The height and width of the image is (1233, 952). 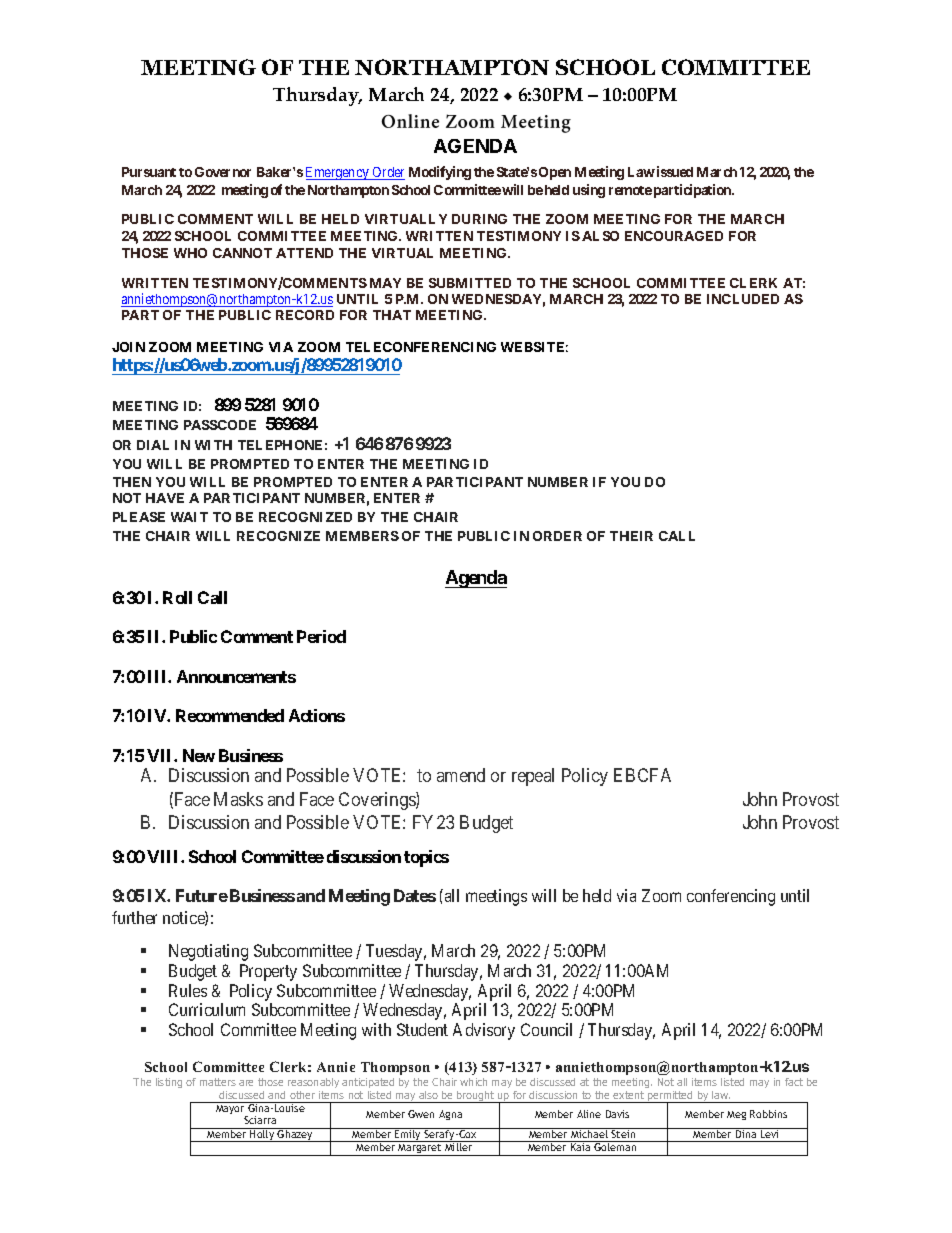 I want to click on Period, so click(x=321, y=636).
